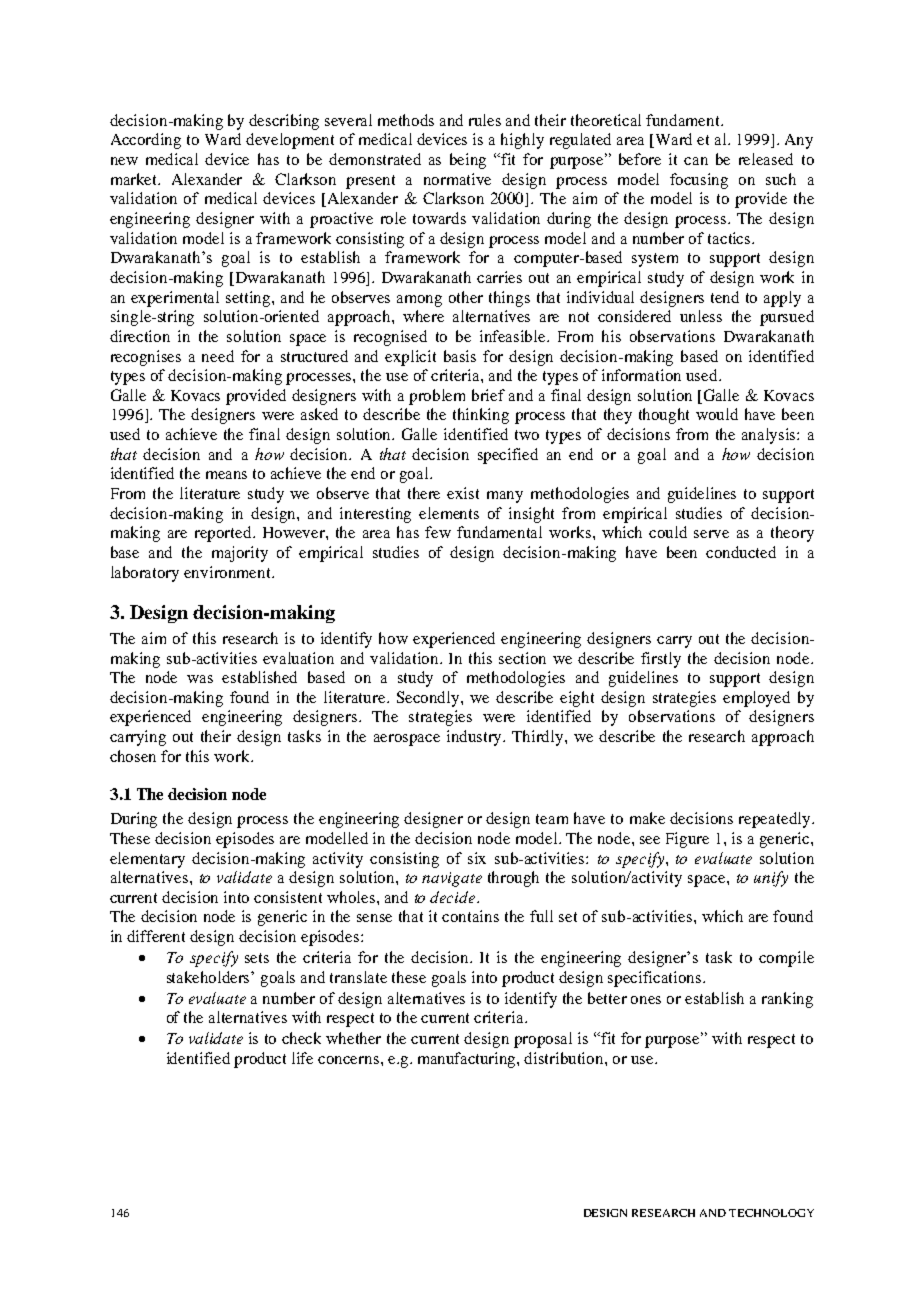  What do you see at coordinates (668, 532) in the image?
I see `could` at bounding box center [668, 532].
